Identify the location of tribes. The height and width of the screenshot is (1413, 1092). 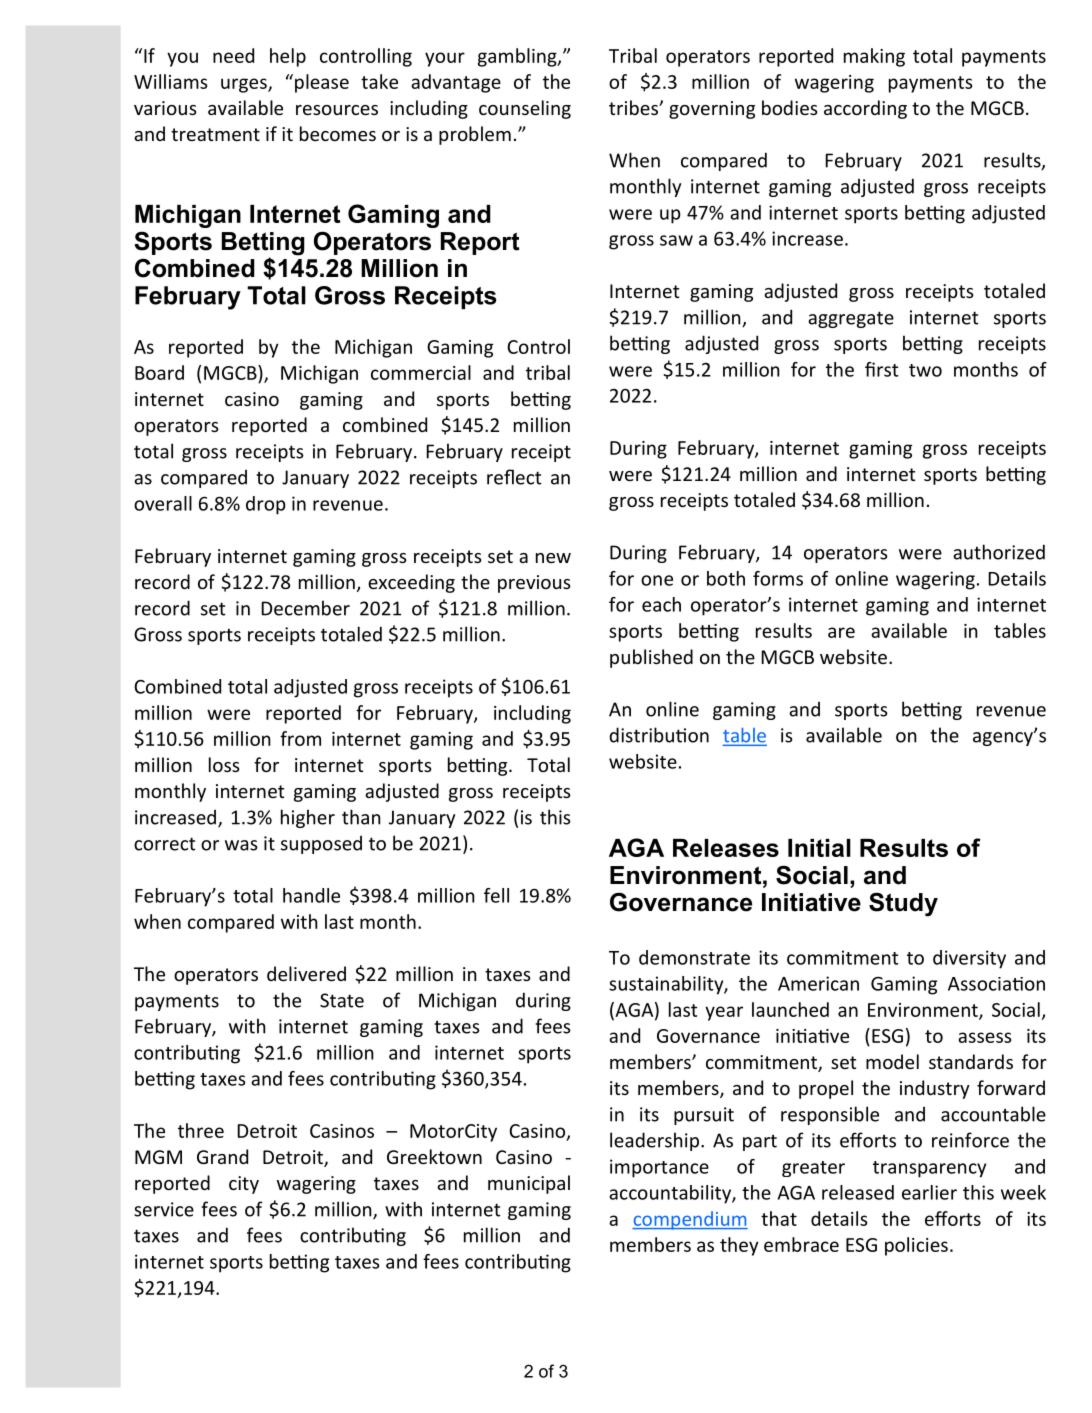
(635, 107).
